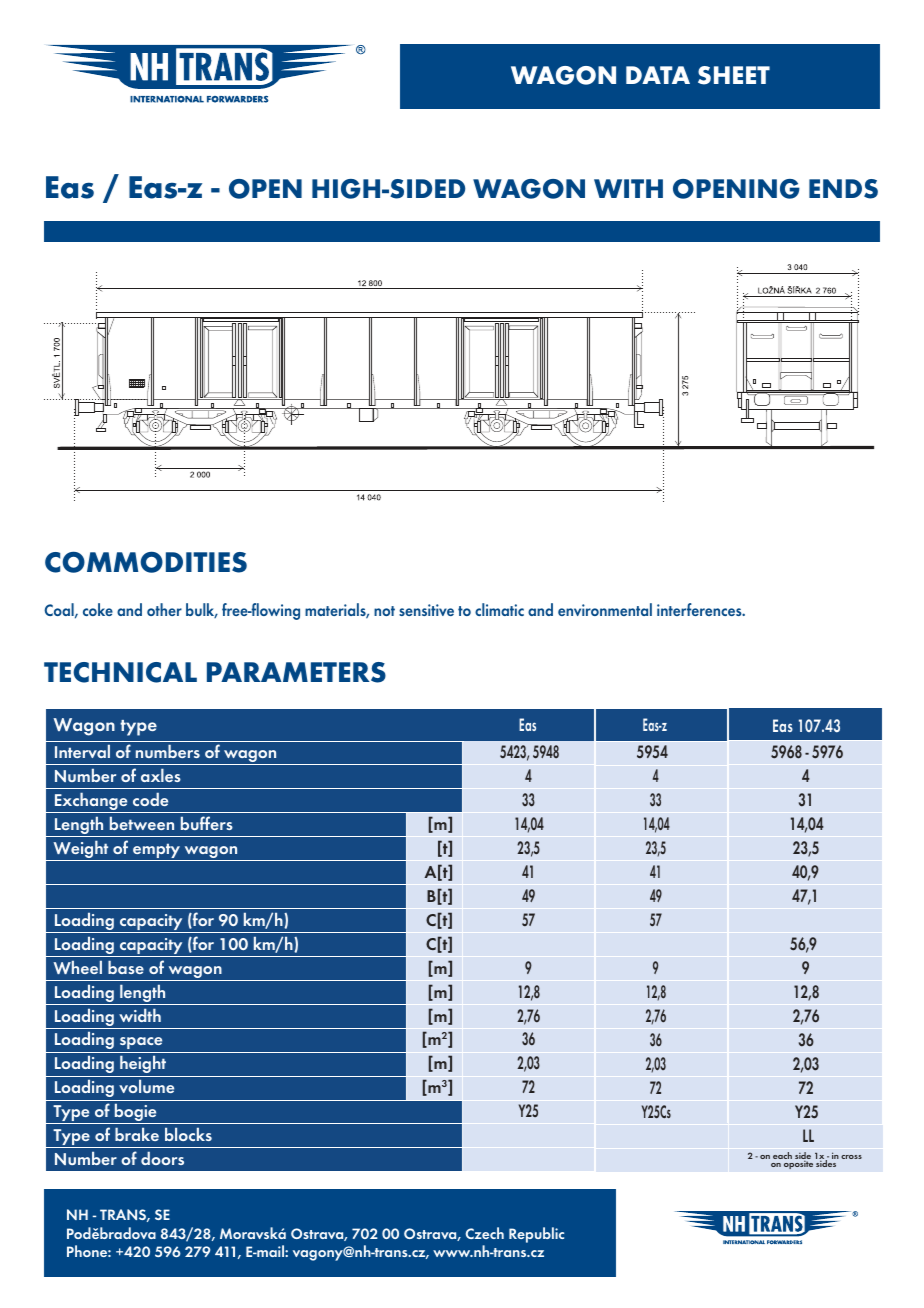 This screenshot has height=1308, width=924. I want to click on environmental, so click(605, 609).
